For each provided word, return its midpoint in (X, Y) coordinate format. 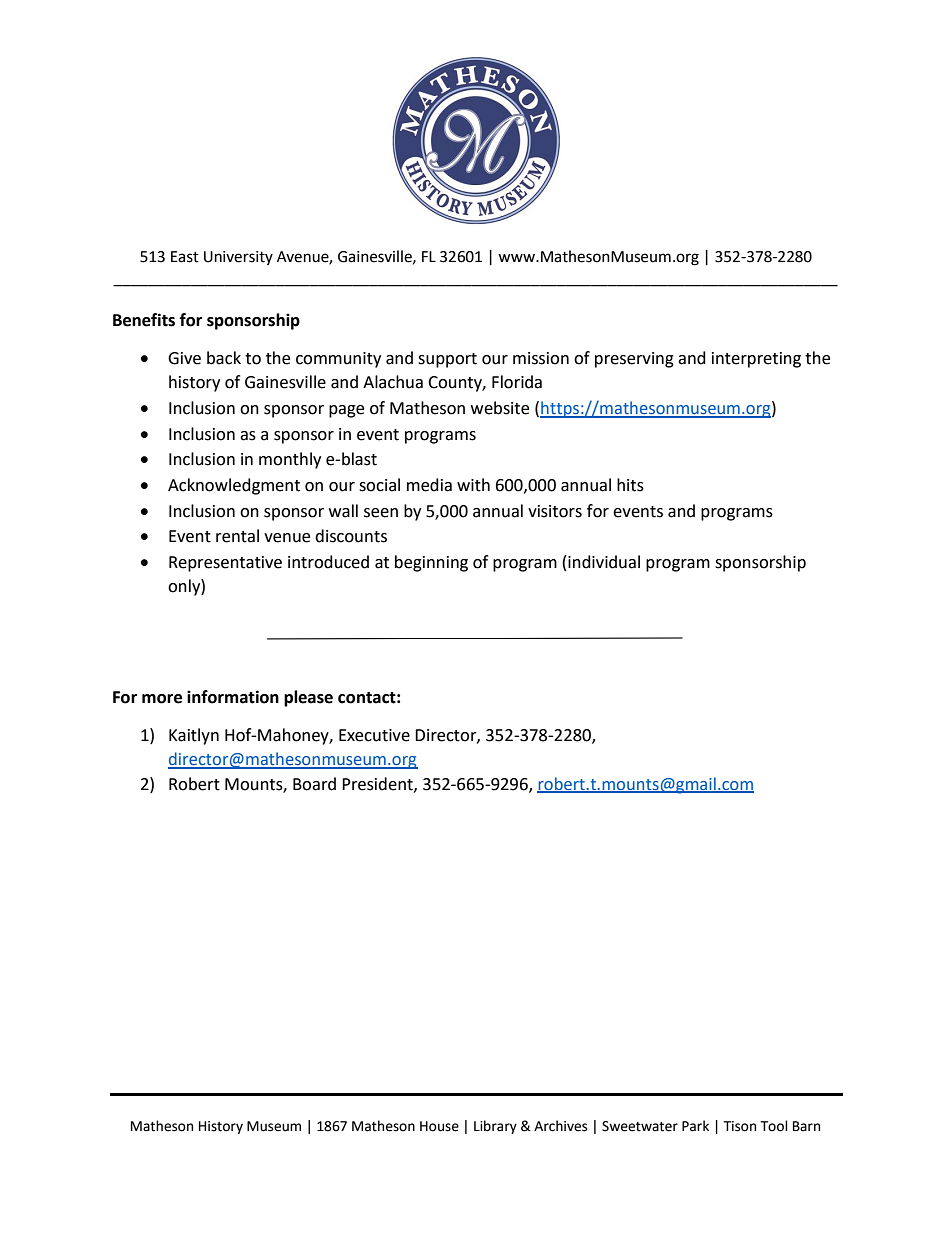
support (447, 360)
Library (495, 1127)
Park (695, 1126)
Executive (374, 735)
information (233, 697)
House (439, 1126)
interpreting (756, 360)
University (238, 258)
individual (604, 562)
